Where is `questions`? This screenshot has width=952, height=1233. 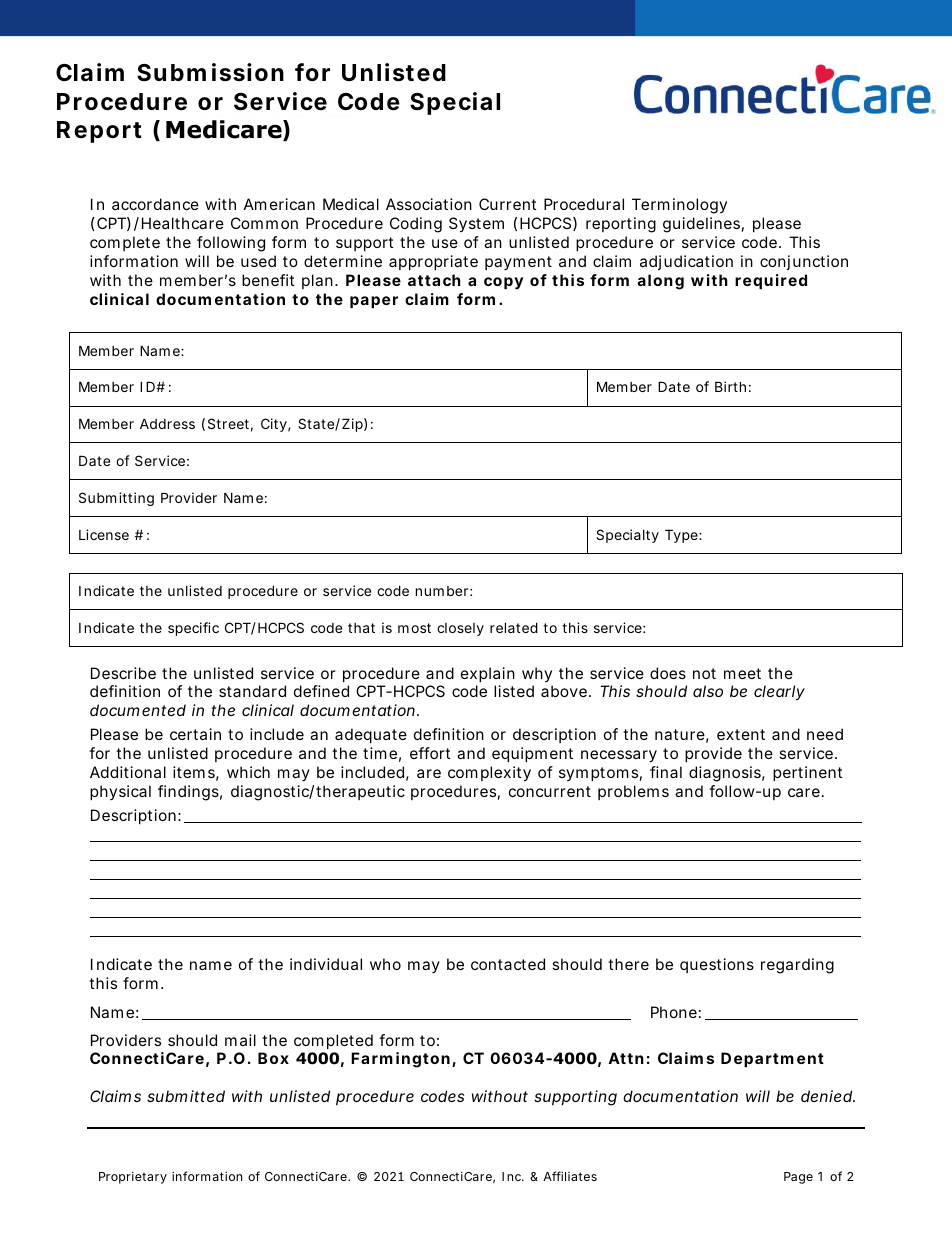
questions is located at coordinates (717, 965).
